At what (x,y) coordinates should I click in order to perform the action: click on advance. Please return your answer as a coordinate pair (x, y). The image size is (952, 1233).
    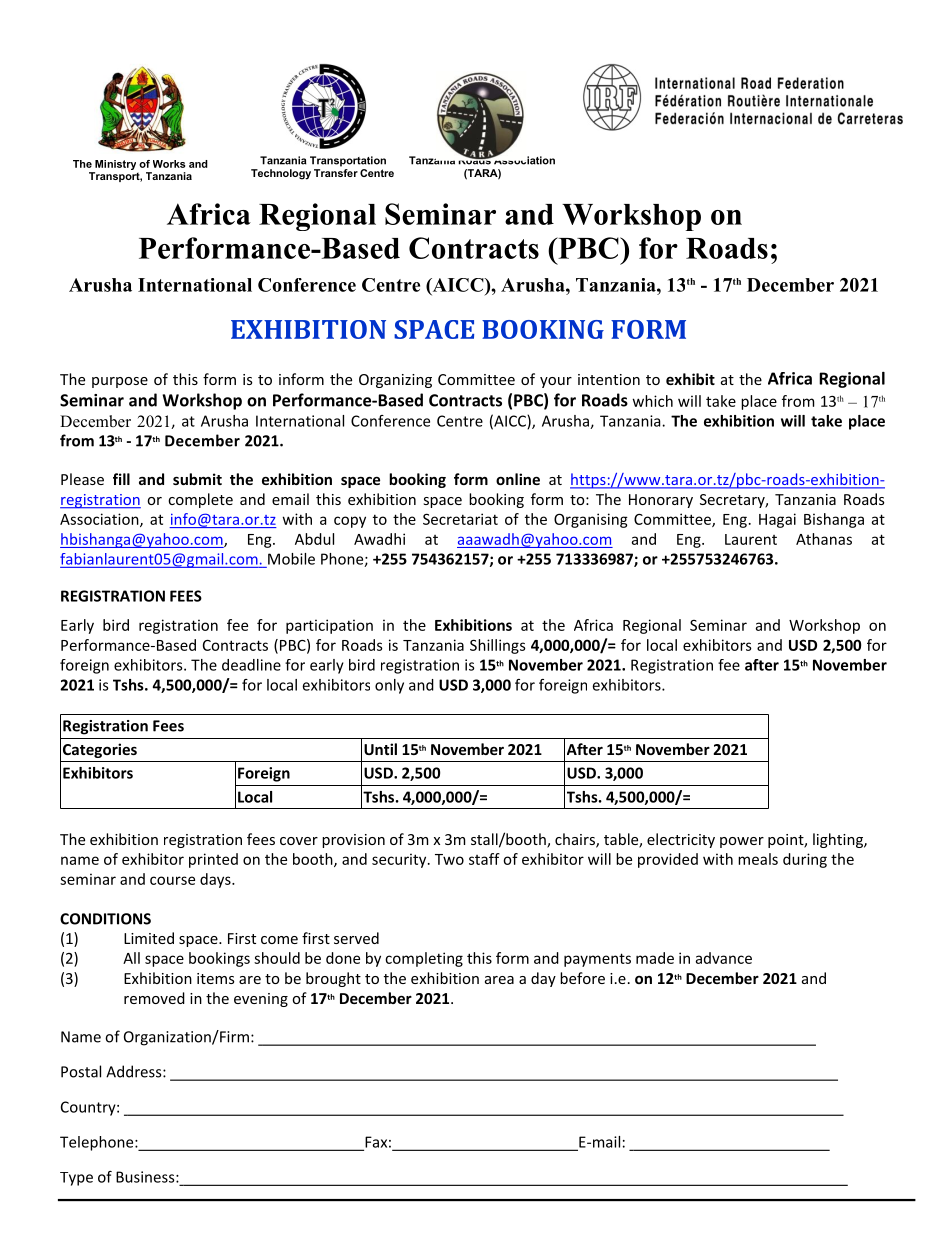
    Looking at the image, I should click on (724, 958).
